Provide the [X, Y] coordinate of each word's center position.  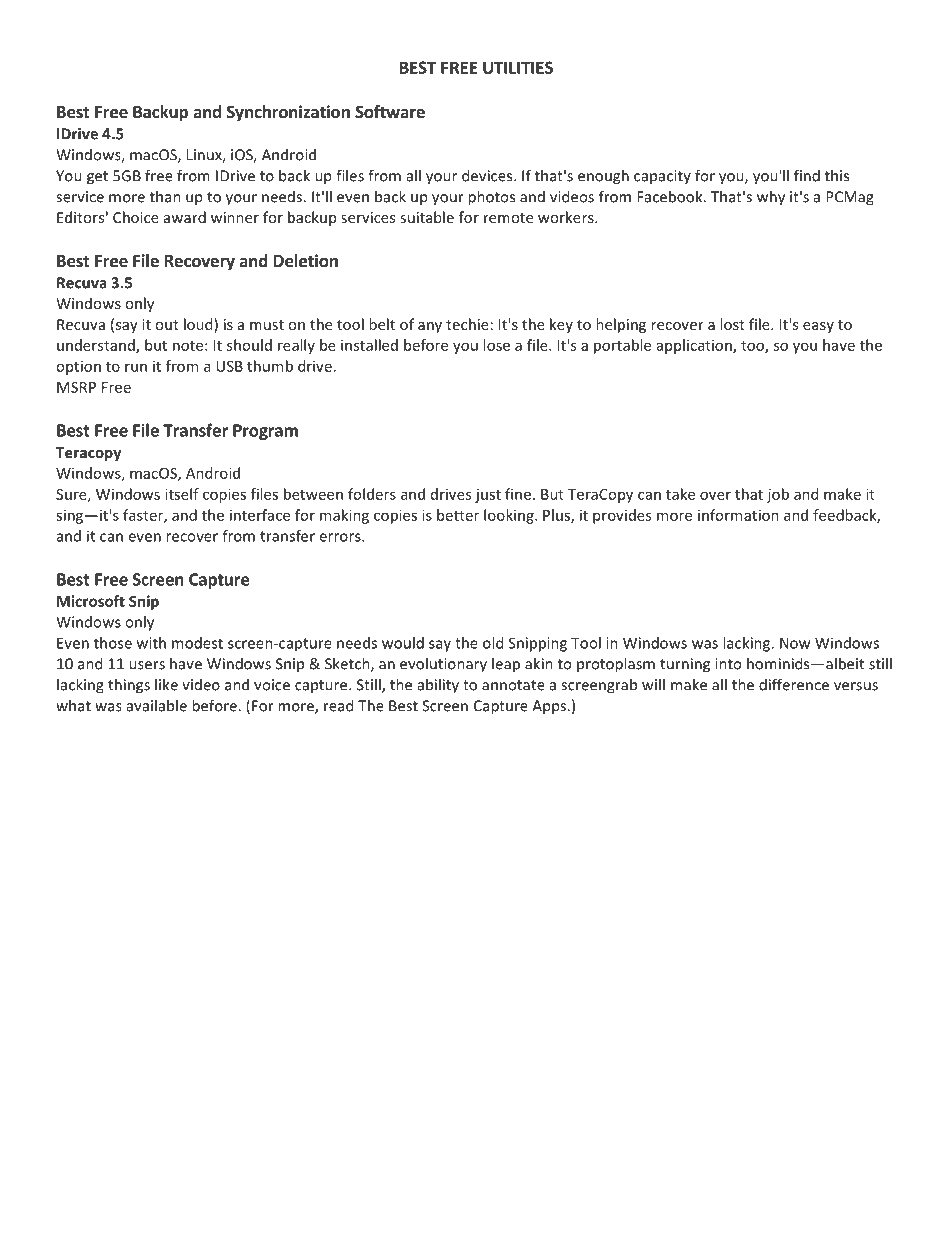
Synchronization [288, 113]
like [166, 684]
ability [438, 686]
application [695, 346]
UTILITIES [518, 67]
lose [496, 345]
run [136, 367]
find [807, 175]
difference [794, 684]
